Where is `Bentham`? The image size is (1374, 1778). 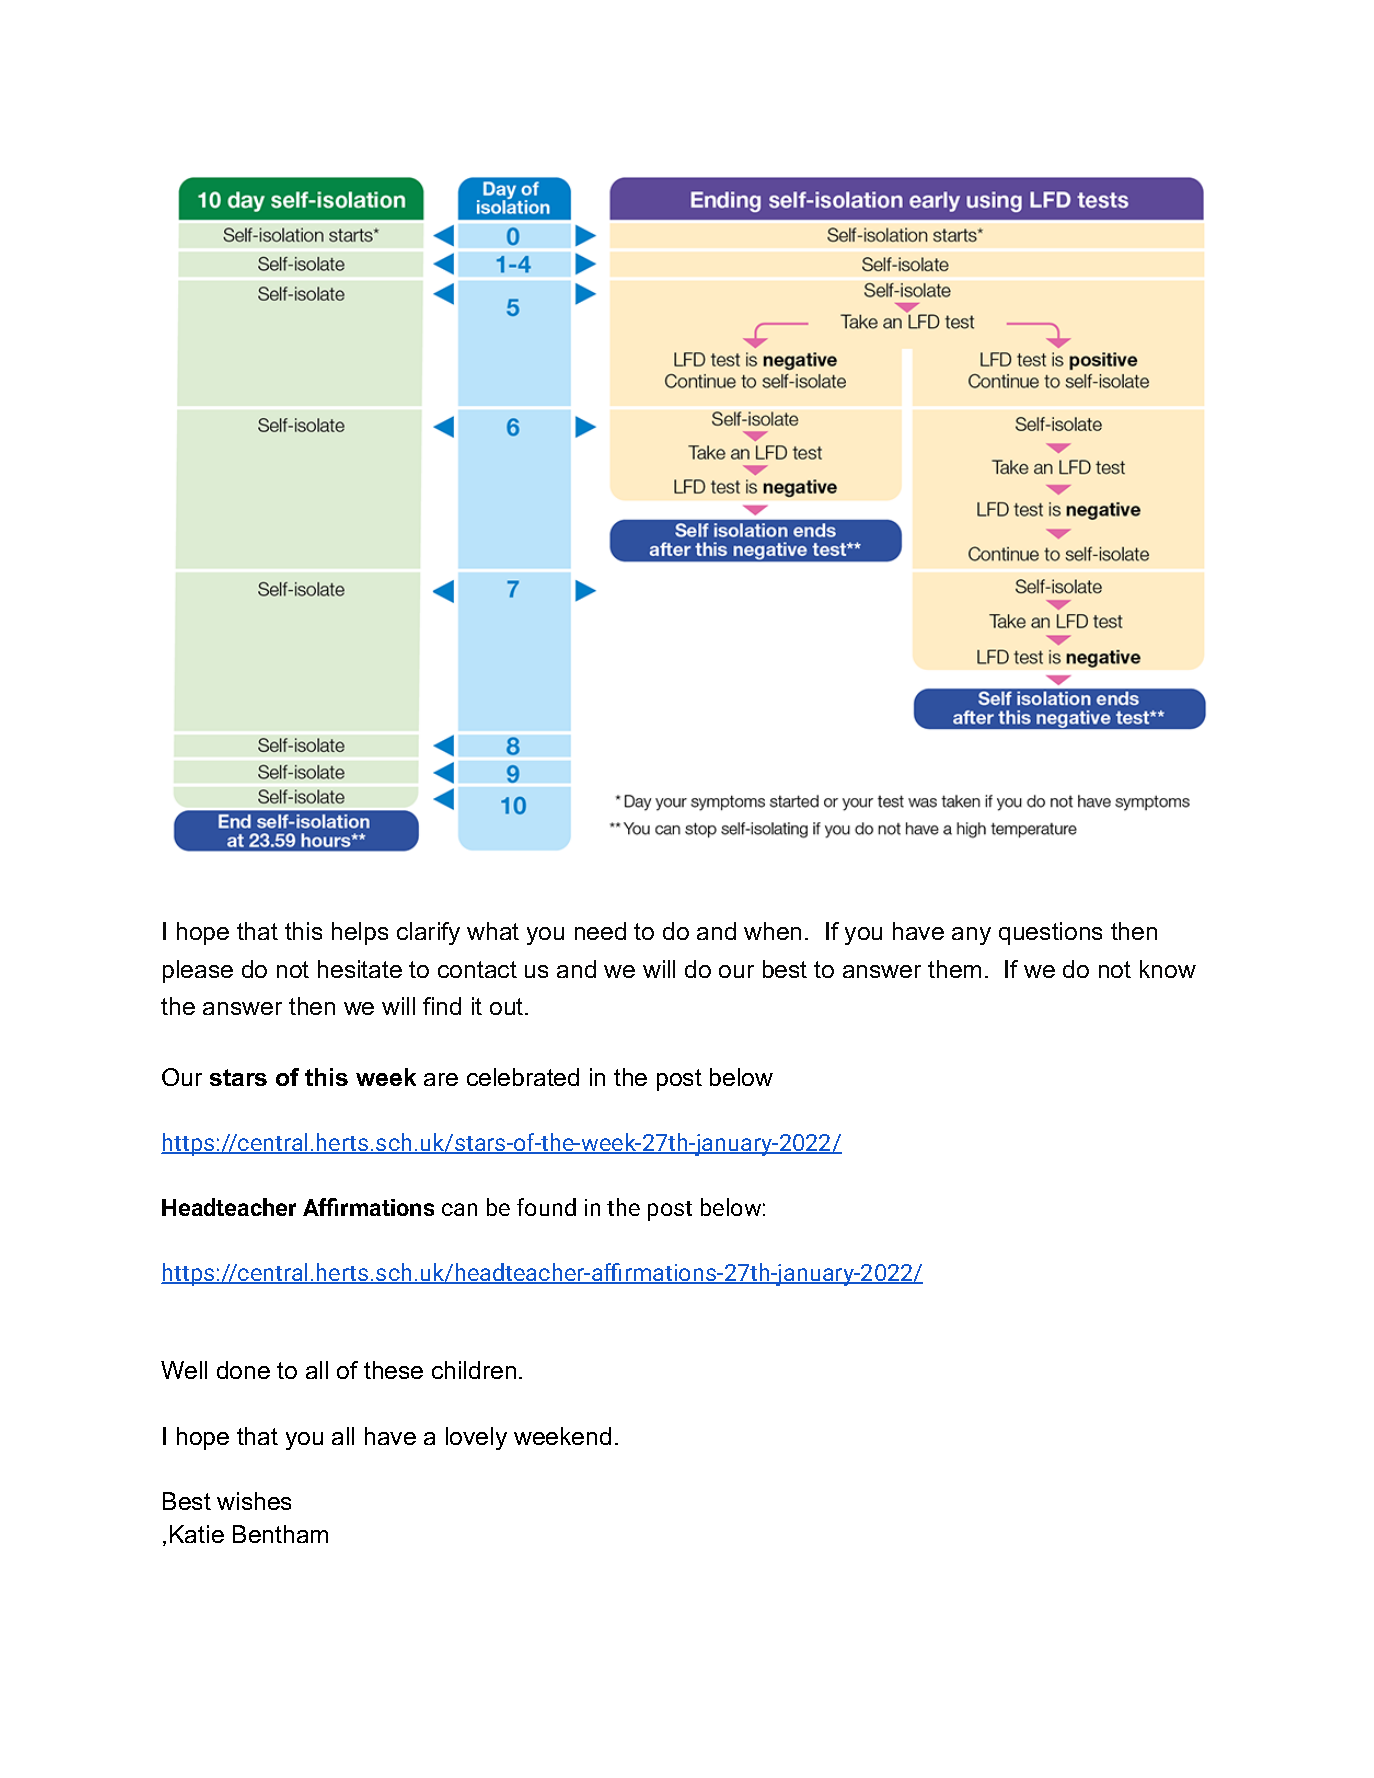
Bentham is located at coordinates (280, 1534).
